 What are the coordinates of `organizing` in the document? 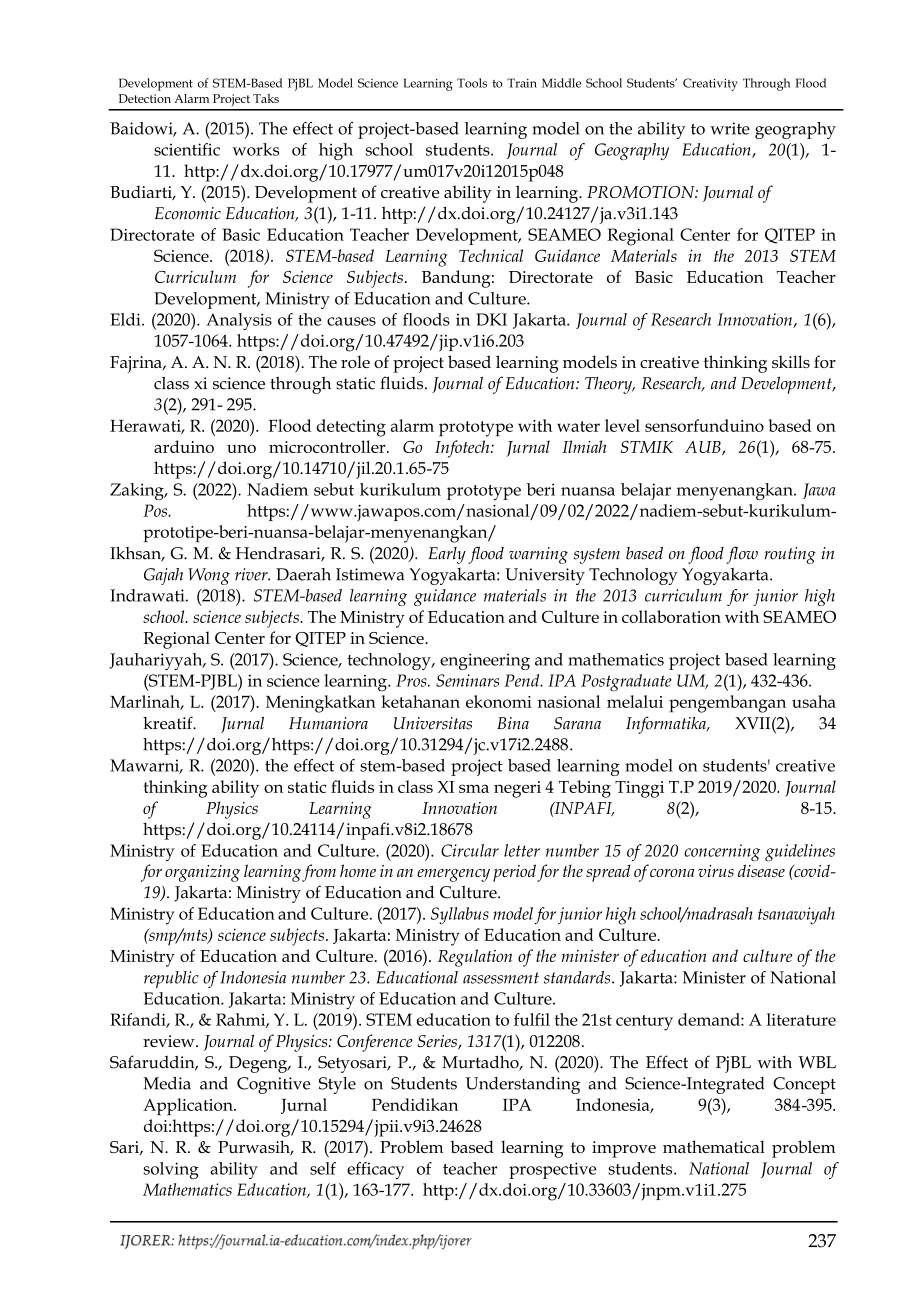 It's located at (202, 873).
